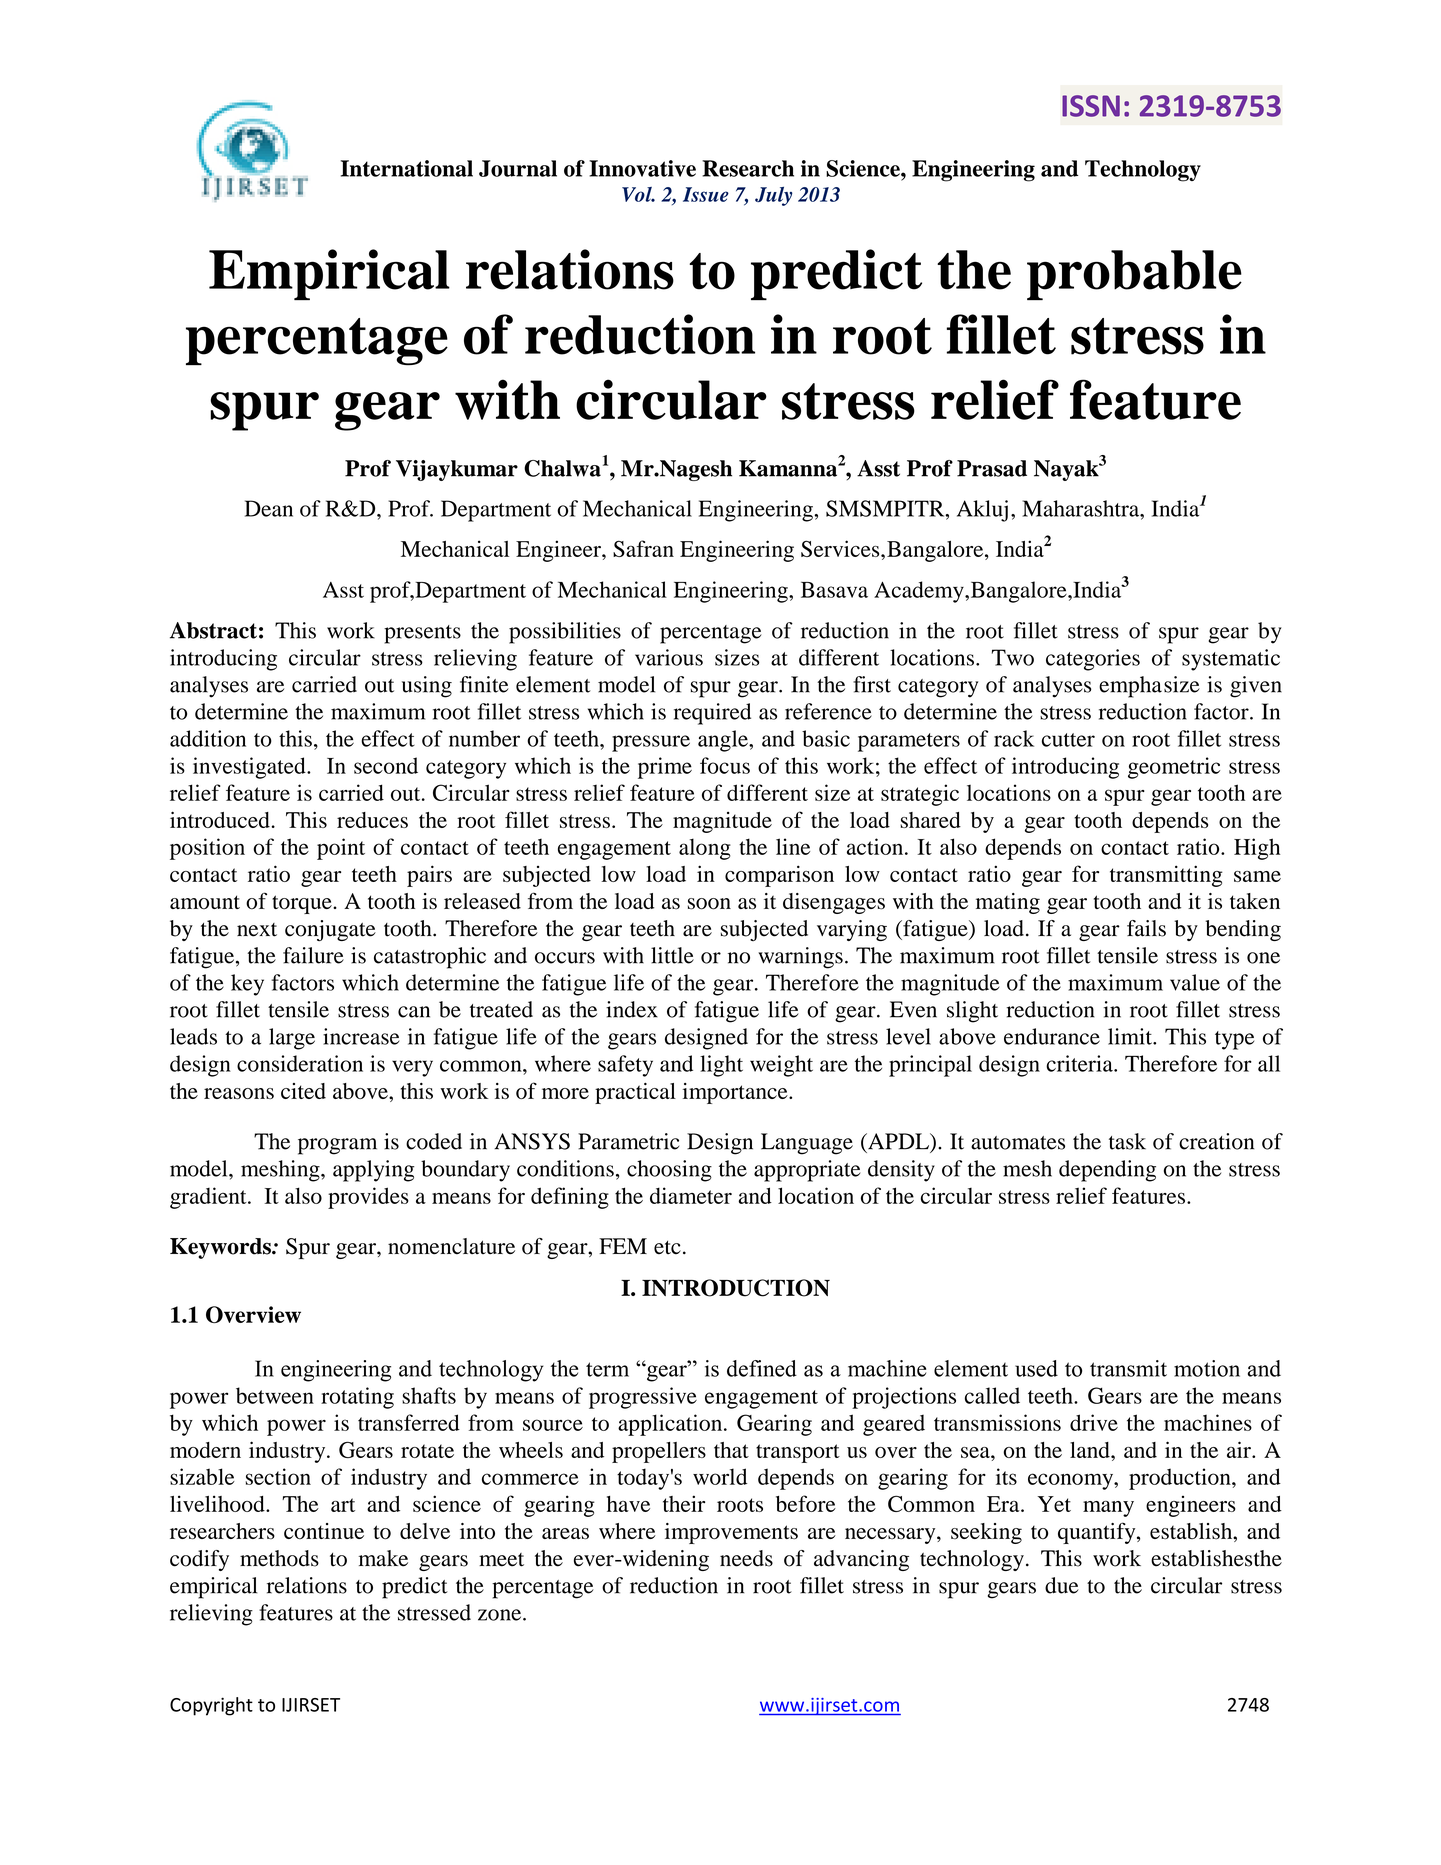 The width and height of the document is (1441, 1865). What do you see at coordinates (269, 508) in the document?
I see `Dean` at bounding box center [269, 508].
